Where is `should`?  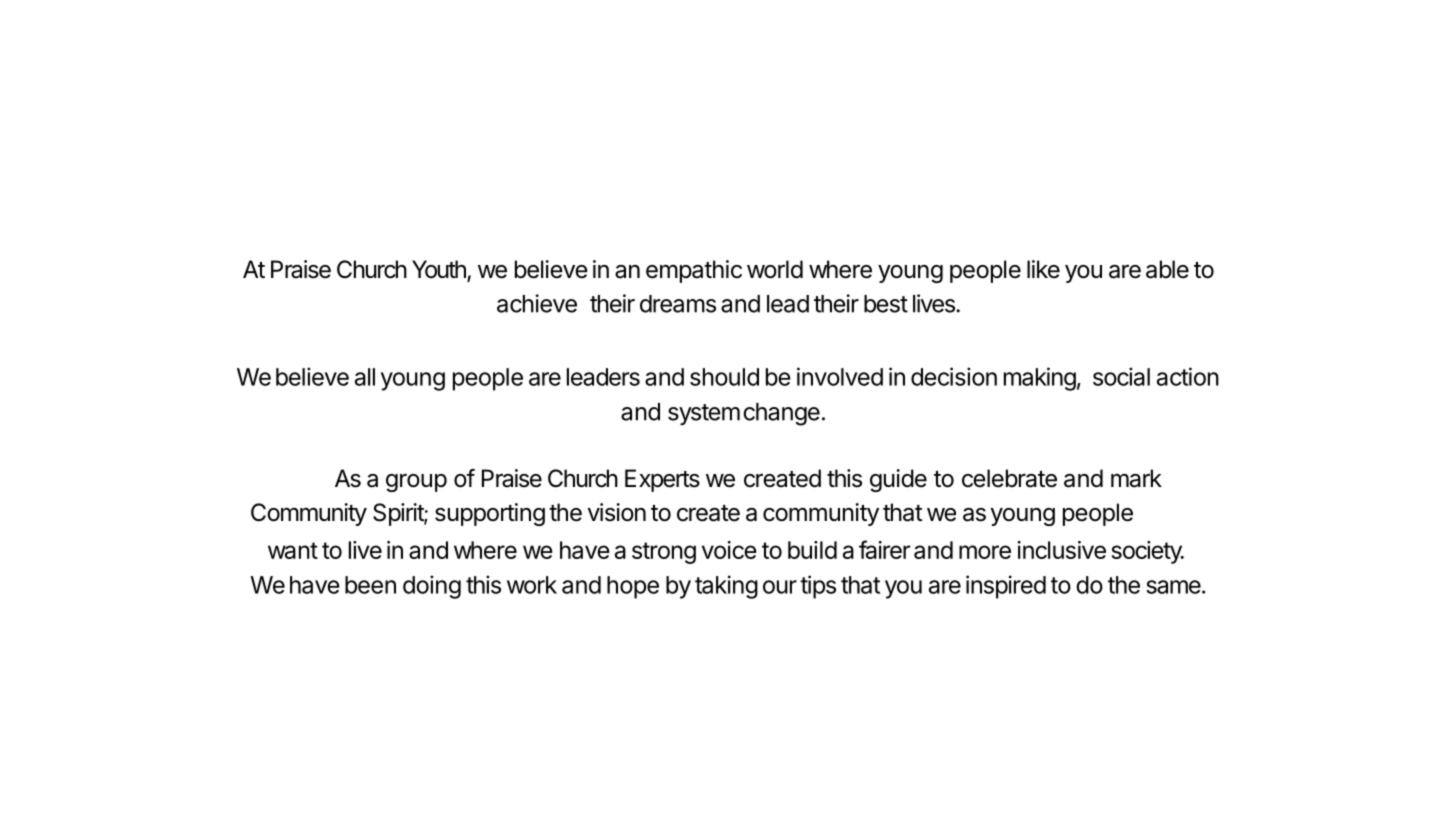
should is located at coordinates (724, 377).
